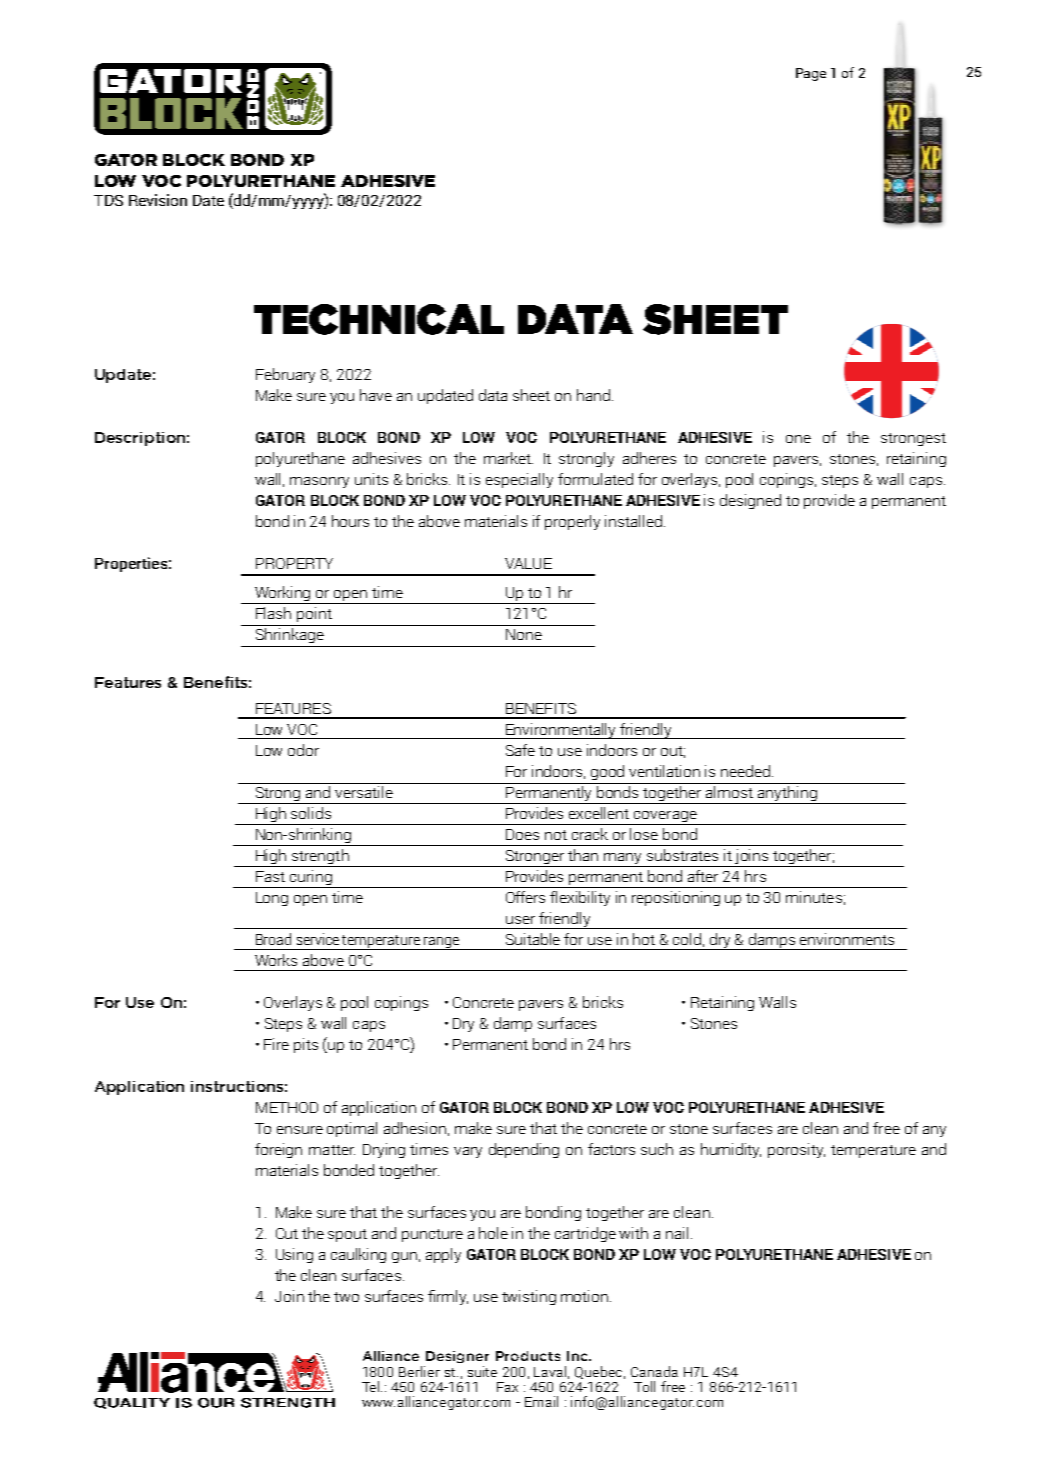 Image resolution: width=1041 pixels, height=1472 pixels. What do you see at coordinates (273, 939) in the image?
I see `Broad` at bounding box center [273, 939].
